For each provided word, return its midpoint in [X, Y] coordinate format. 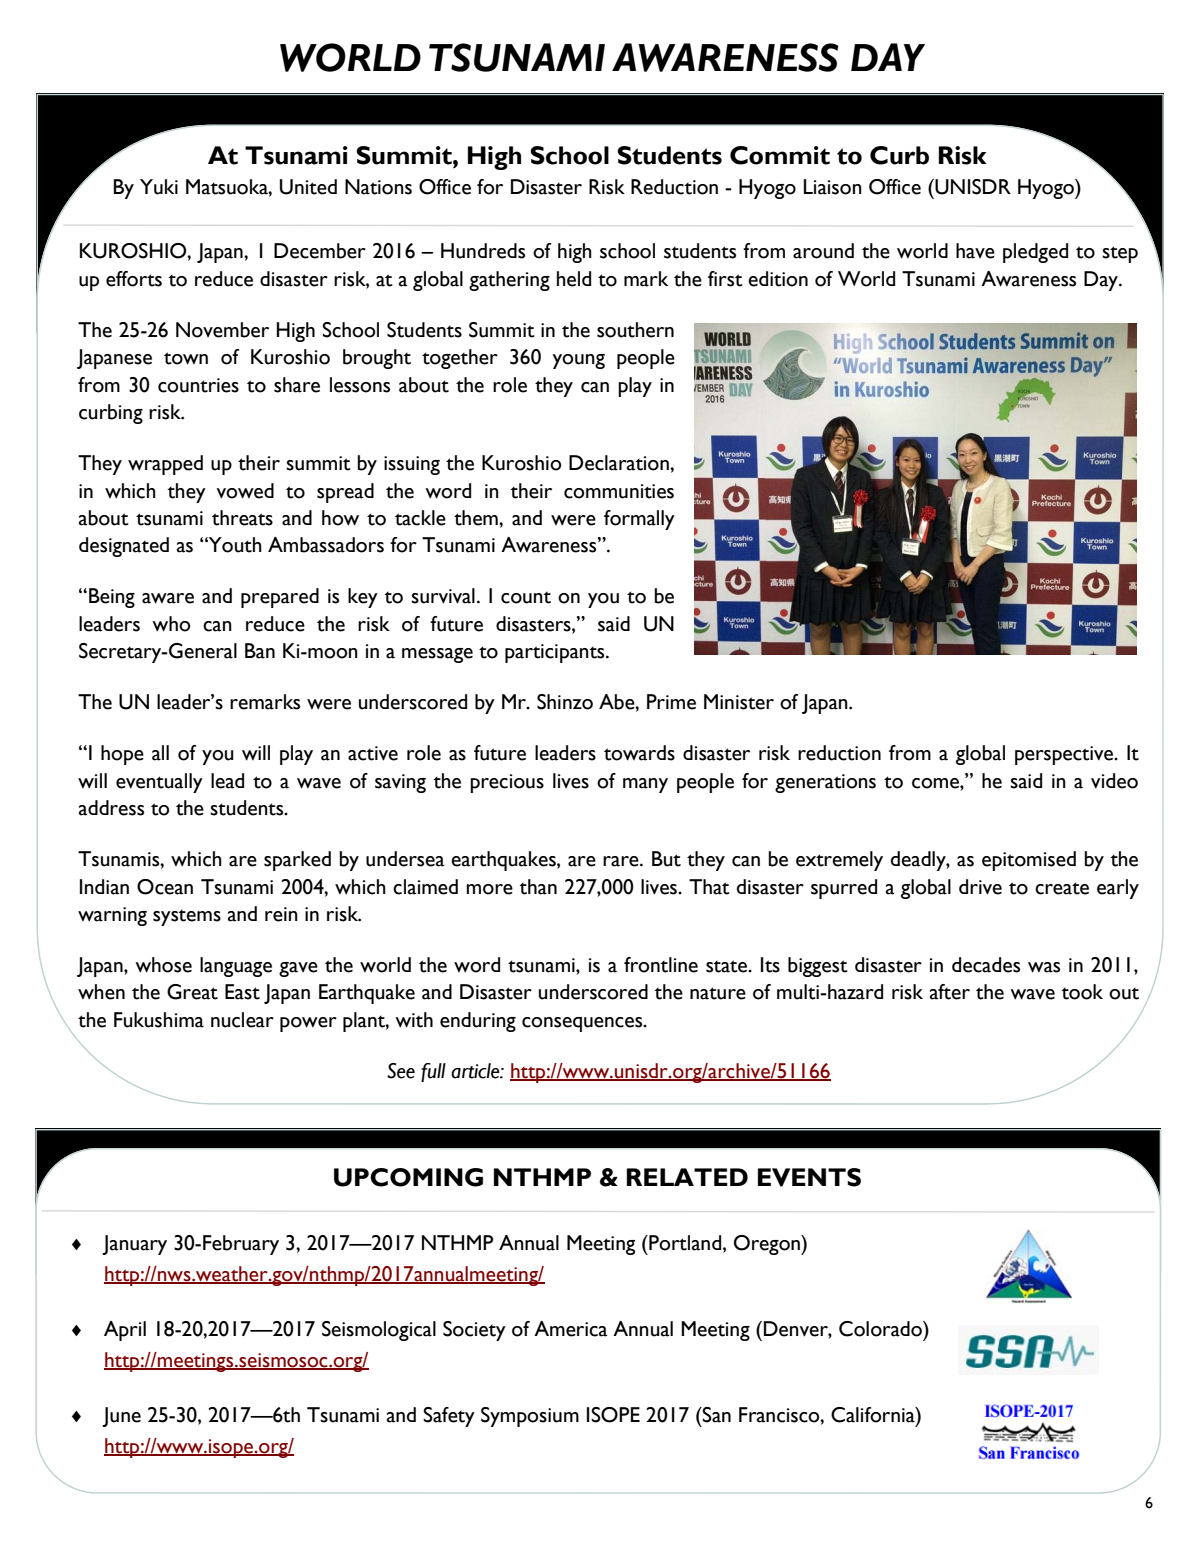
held [574, 279]
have [975, 251]
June [121, 1417]
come [936, 783]
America [571, 1329]
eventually [159, 783]
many [645, 785]
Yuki [159, 187]
